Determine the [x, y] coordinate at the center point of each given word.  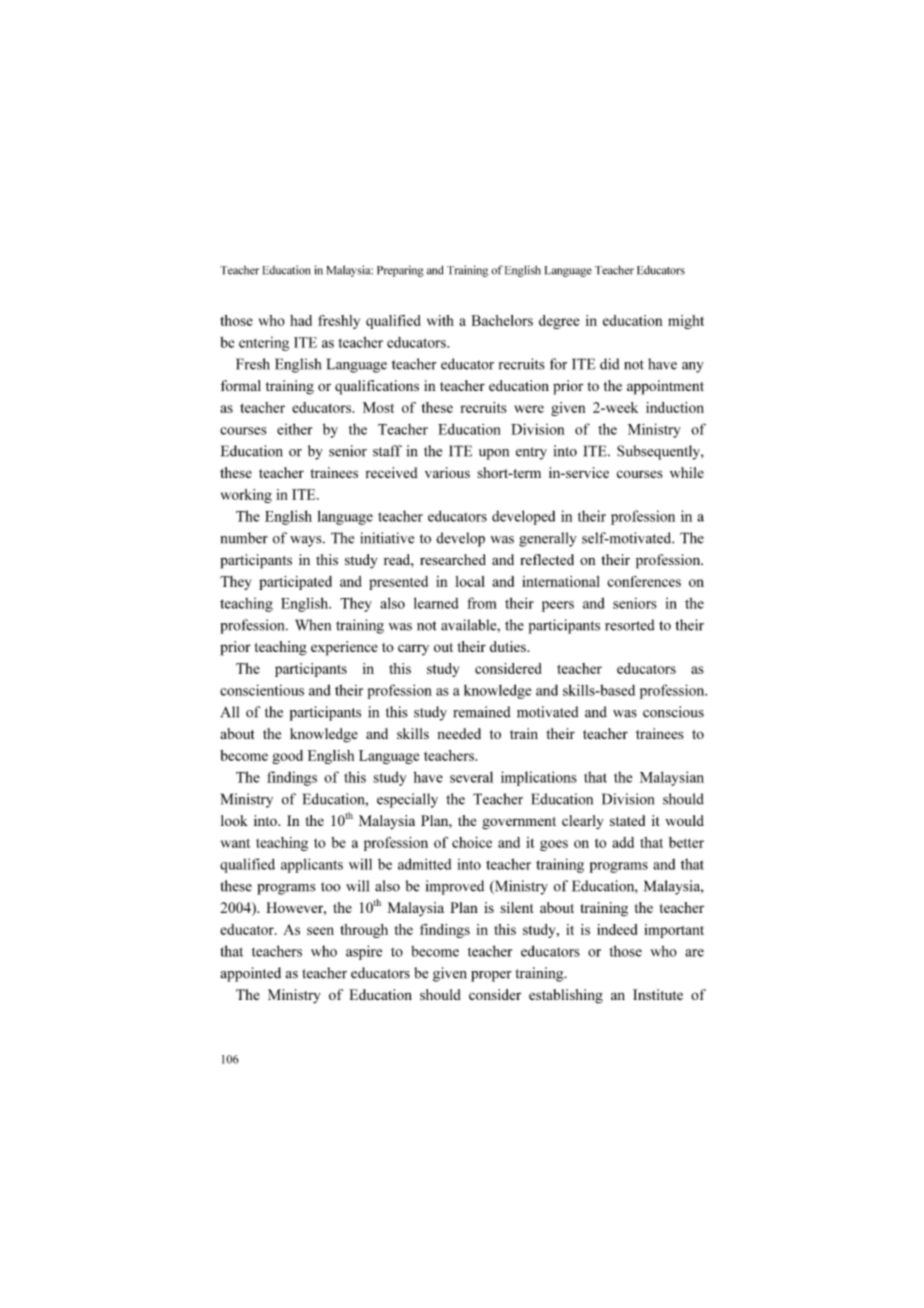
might [686, 322]
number [244, 538]
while [687, 472]
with [440, 320]
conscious [673, 712]
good [287, 757]
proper [491, 976]
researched [453, 559]
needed [459, 733]
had [301, 320]
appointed [250, 974]
